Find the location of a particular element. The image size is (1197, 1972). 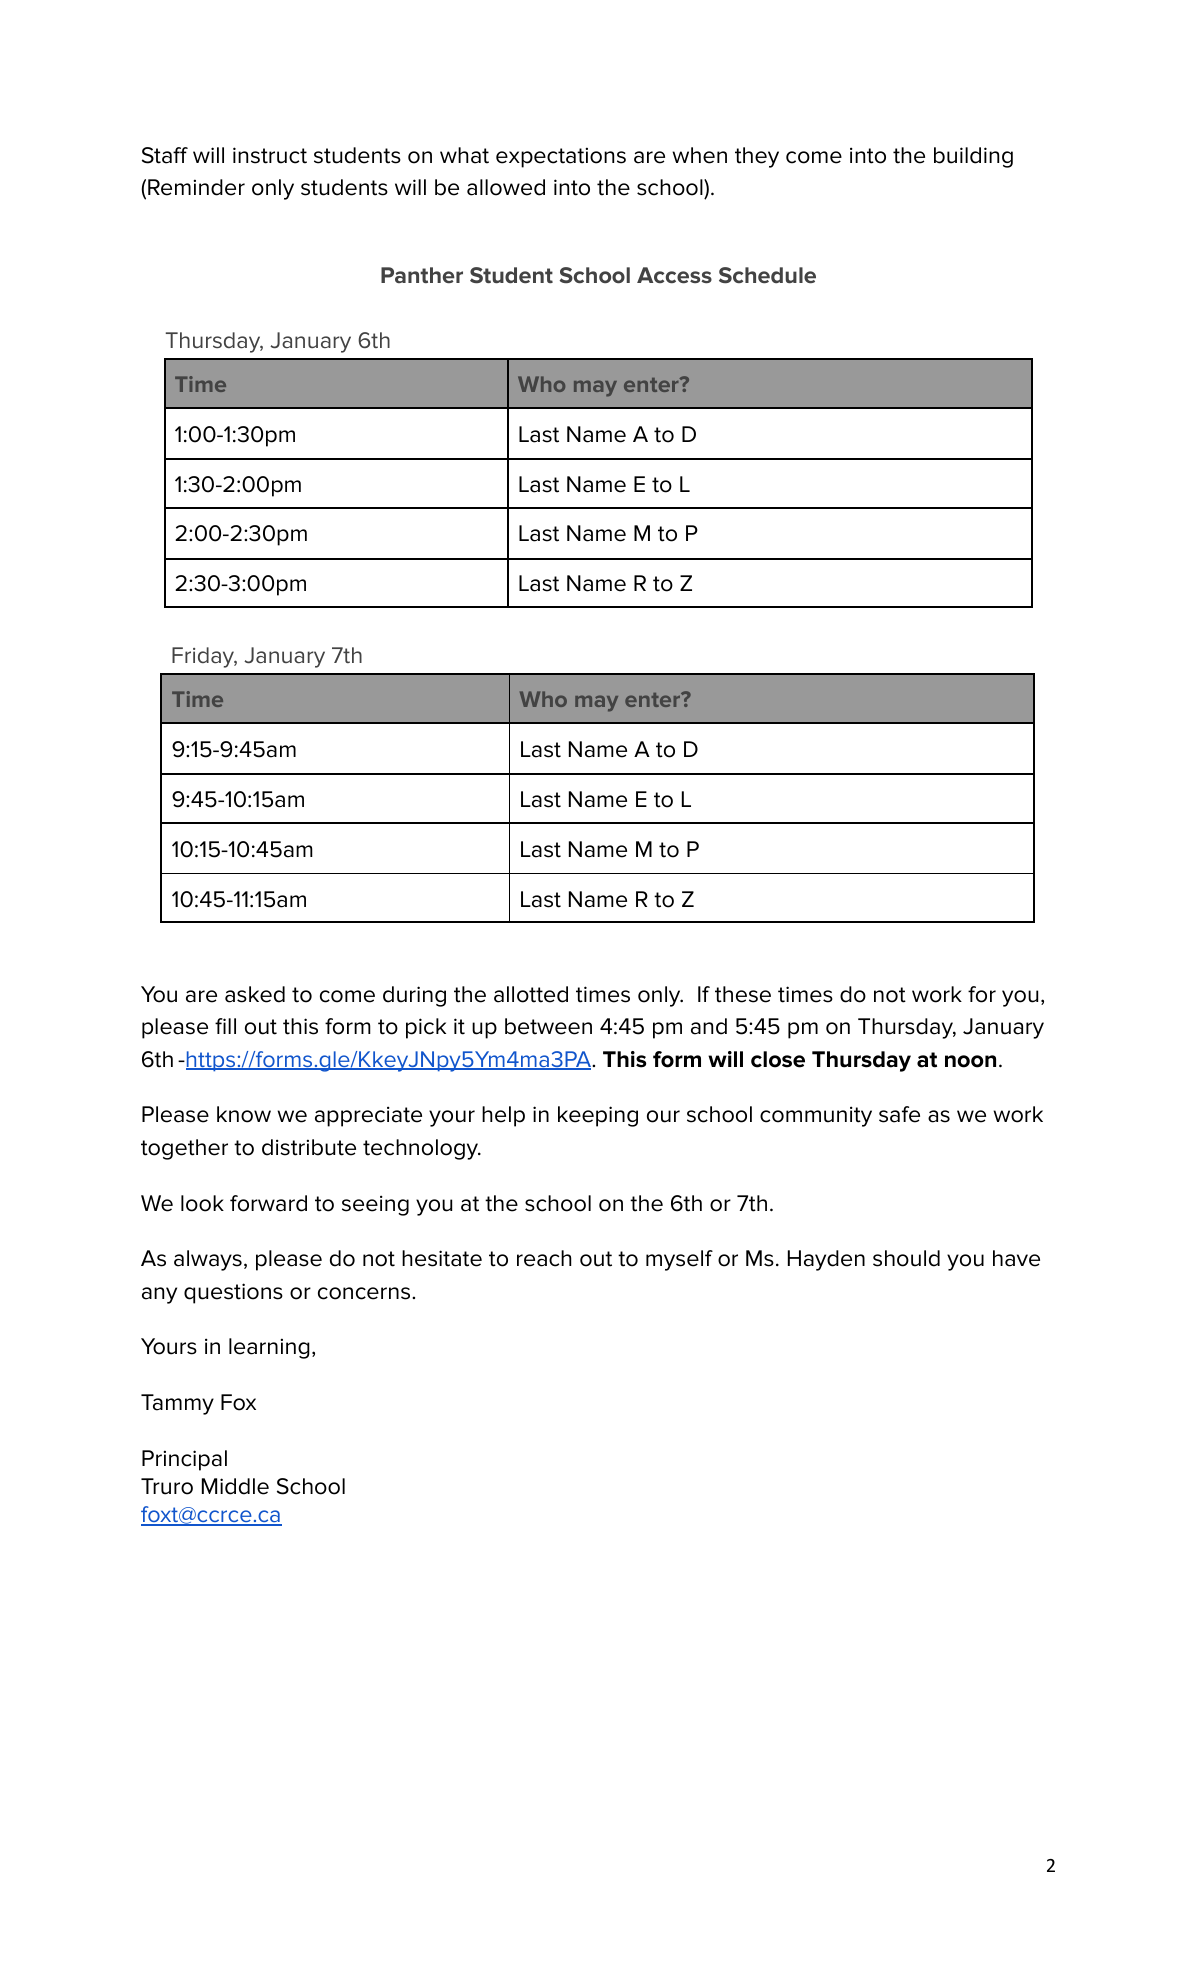

expectations is located at coordinates (561, 157).
